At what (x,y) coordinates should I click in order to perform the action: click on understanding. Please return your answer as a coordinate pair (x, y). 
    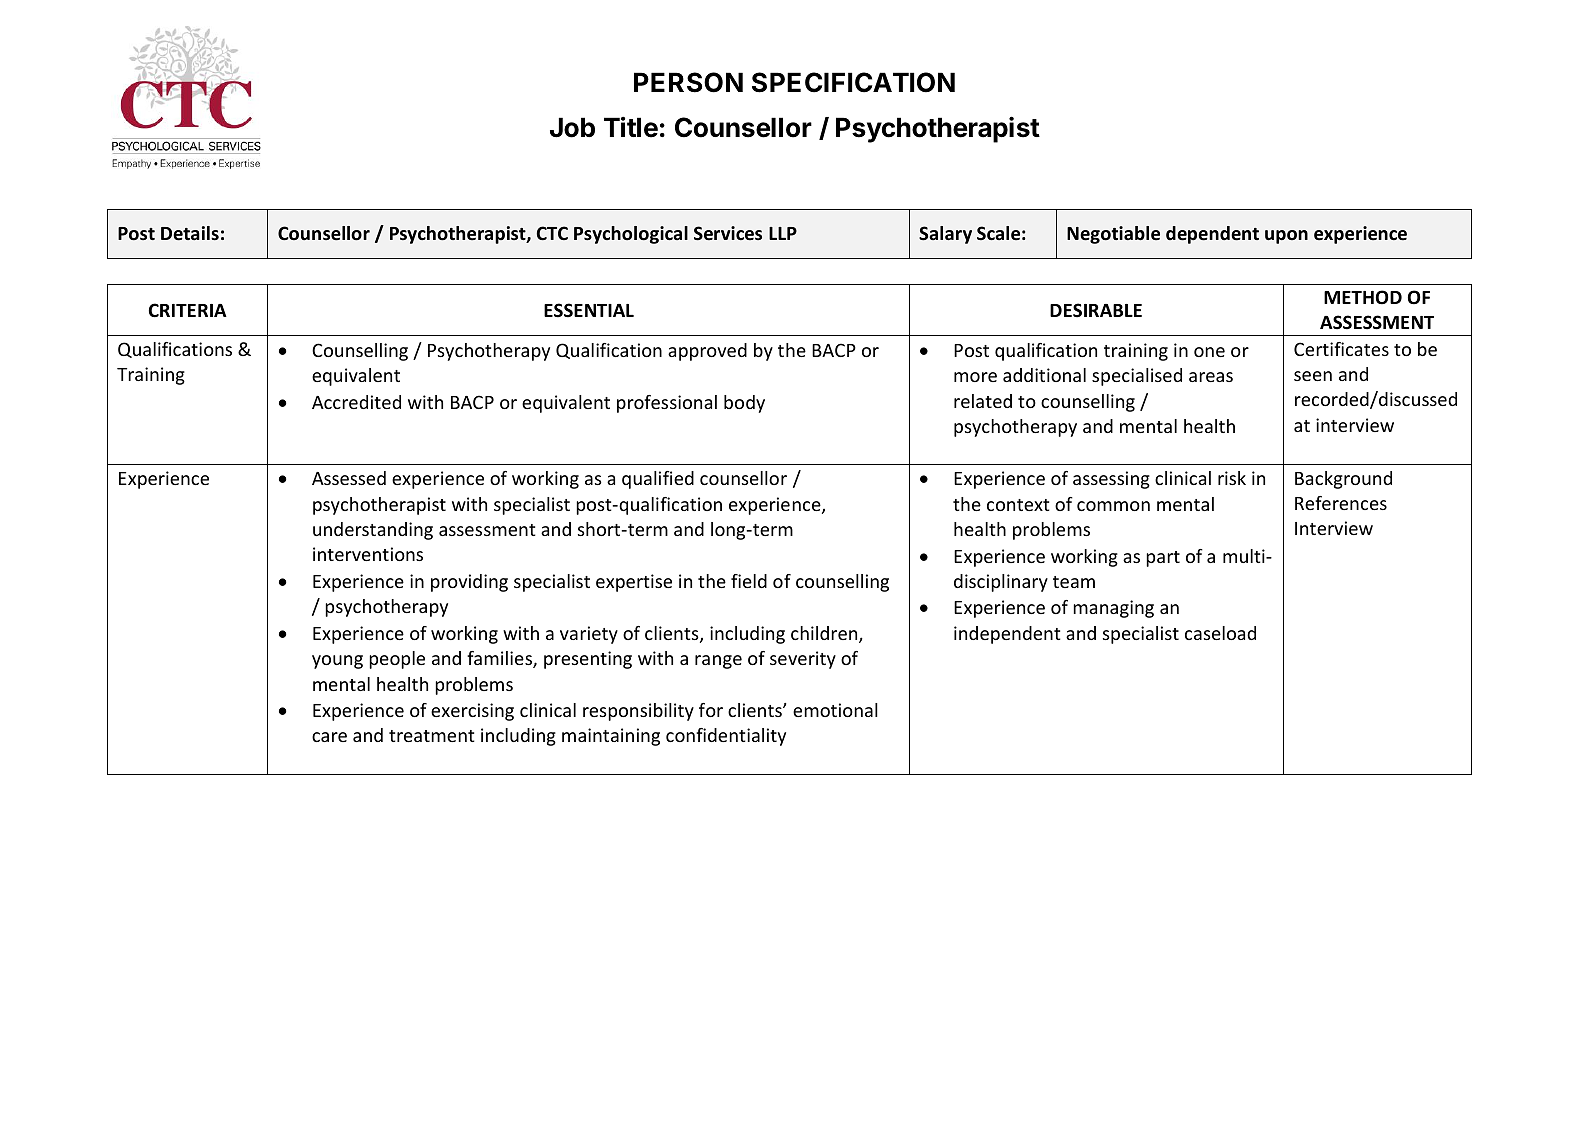
    Looking at the image, I should click on (373, 531).
